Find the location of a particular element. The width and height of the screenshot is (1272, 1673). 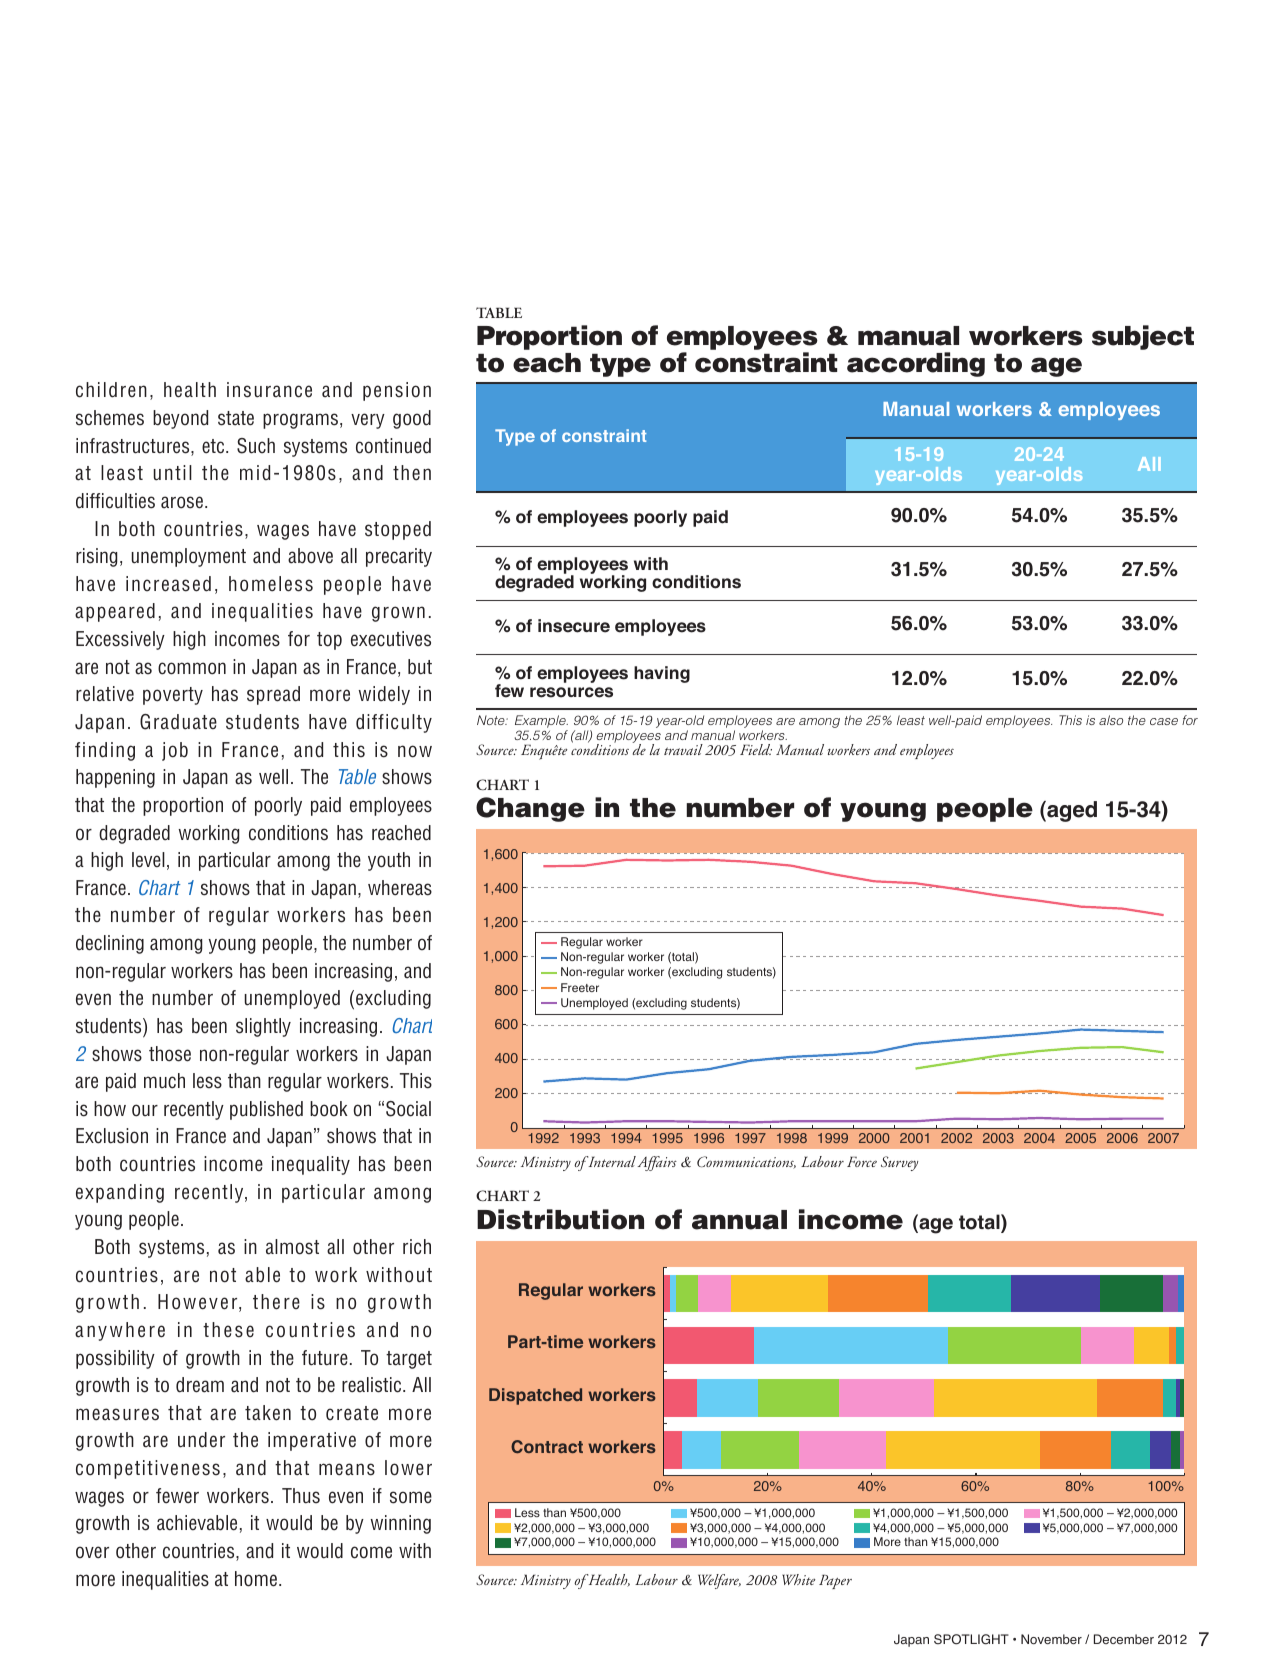

good is located at coordinates (412, 419).
